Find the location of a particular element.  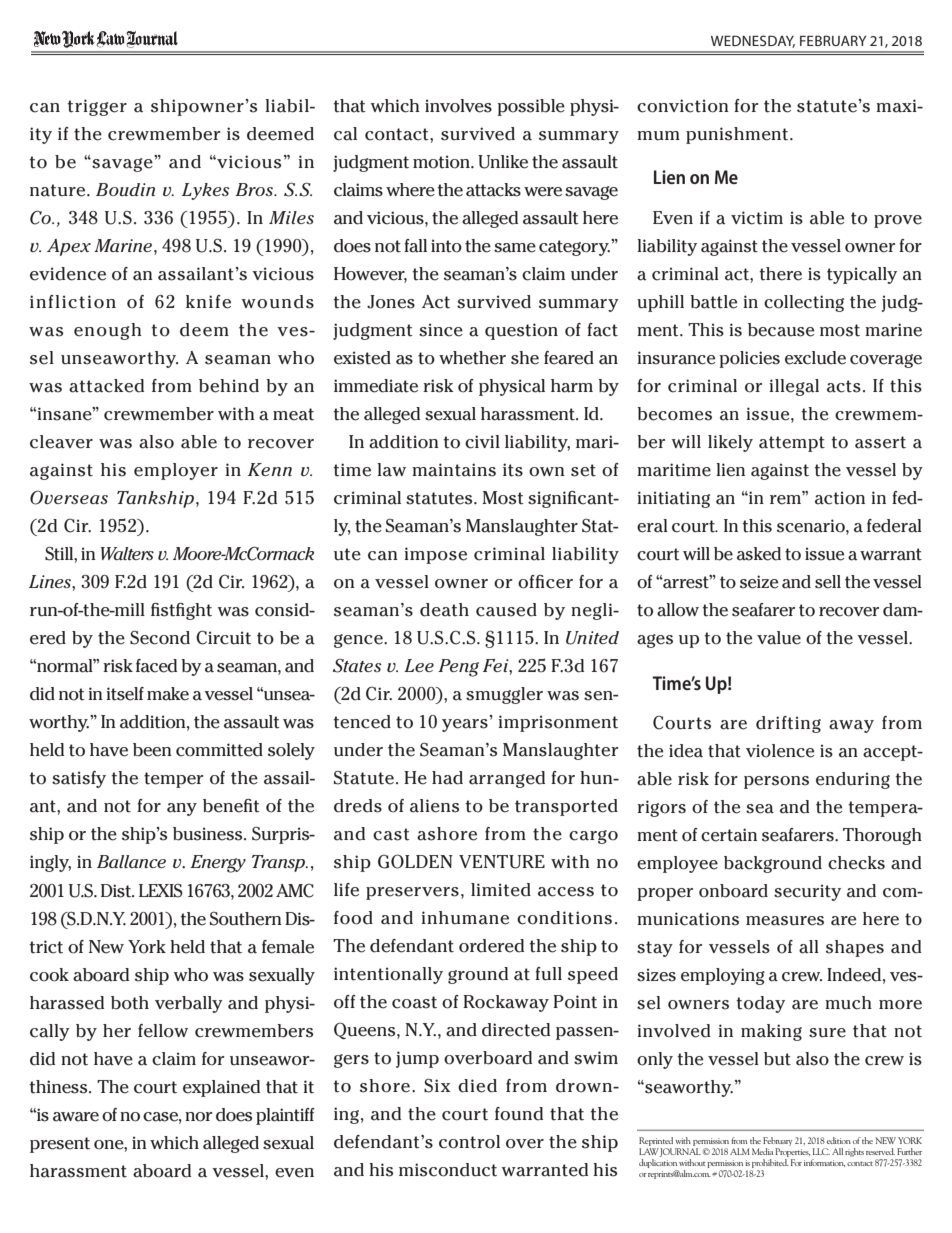

whether is located at coordinates (472, 358).
